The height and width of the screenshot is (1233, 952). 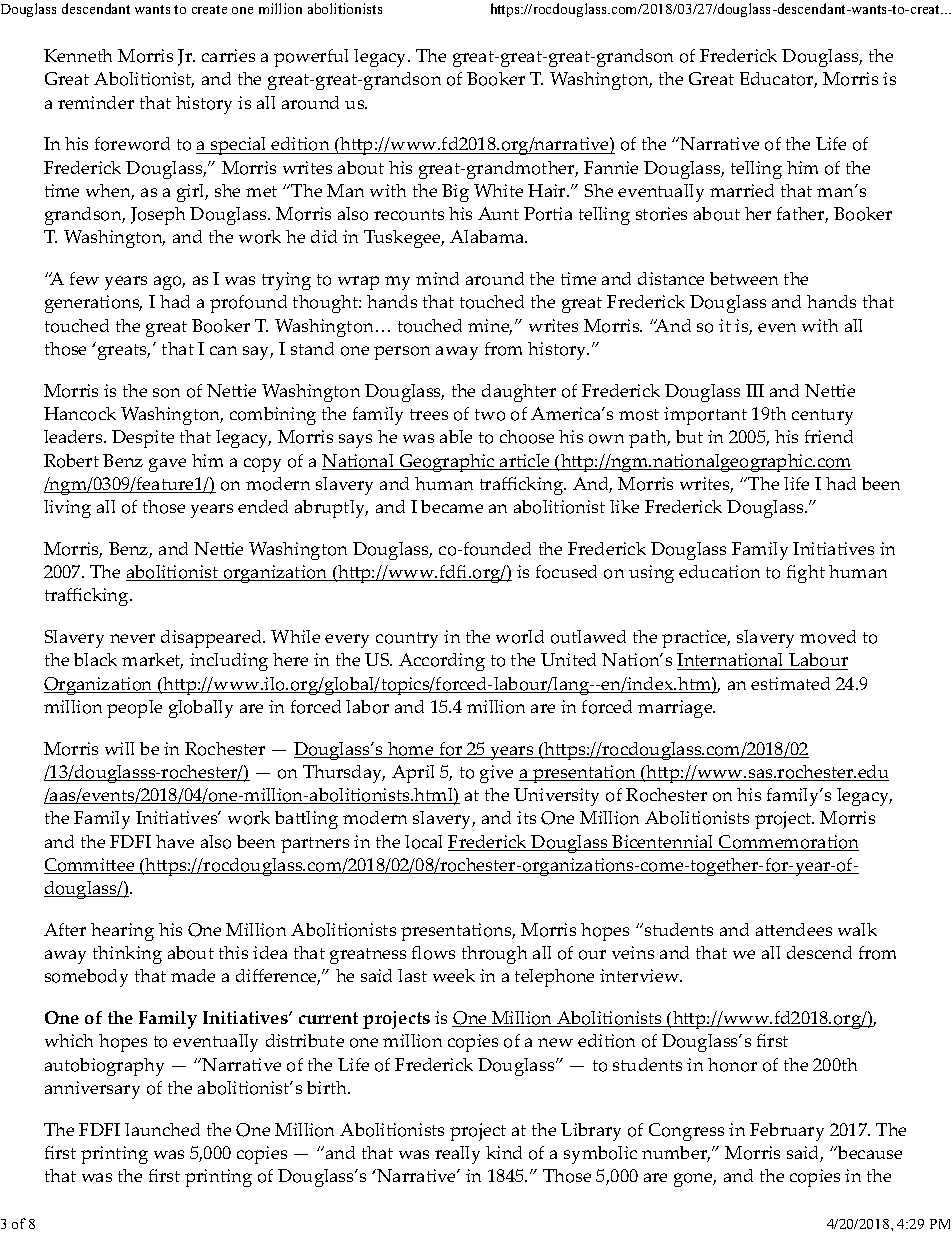 I want to click on local, so click(x=423, y=842).
